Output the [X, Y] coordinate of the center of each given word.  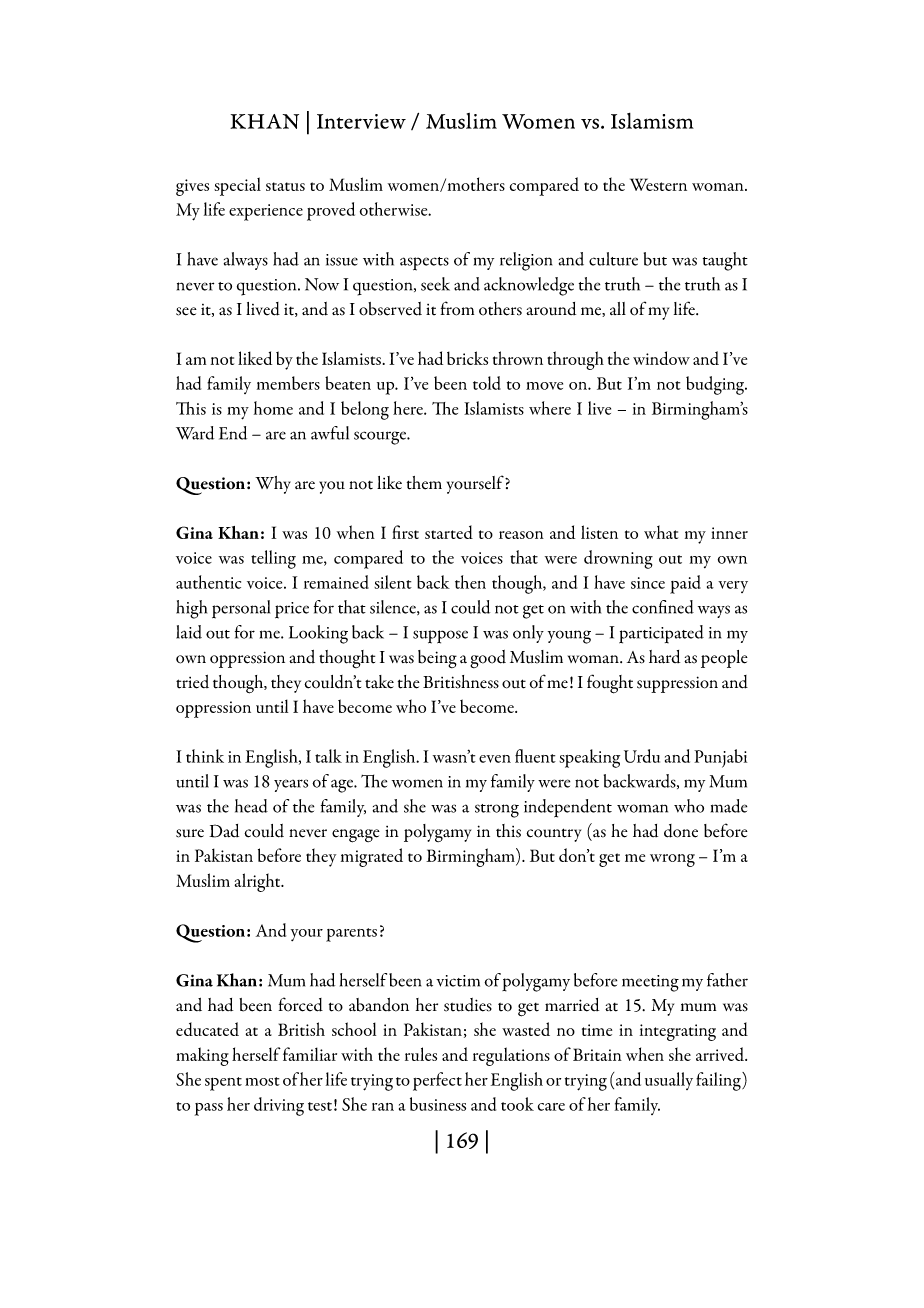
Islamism [652, 121]
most [262, 1081]
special [237, 186]
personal [241, 609]
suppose [440, 637]
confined [663, 607]
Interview [361, 121]
